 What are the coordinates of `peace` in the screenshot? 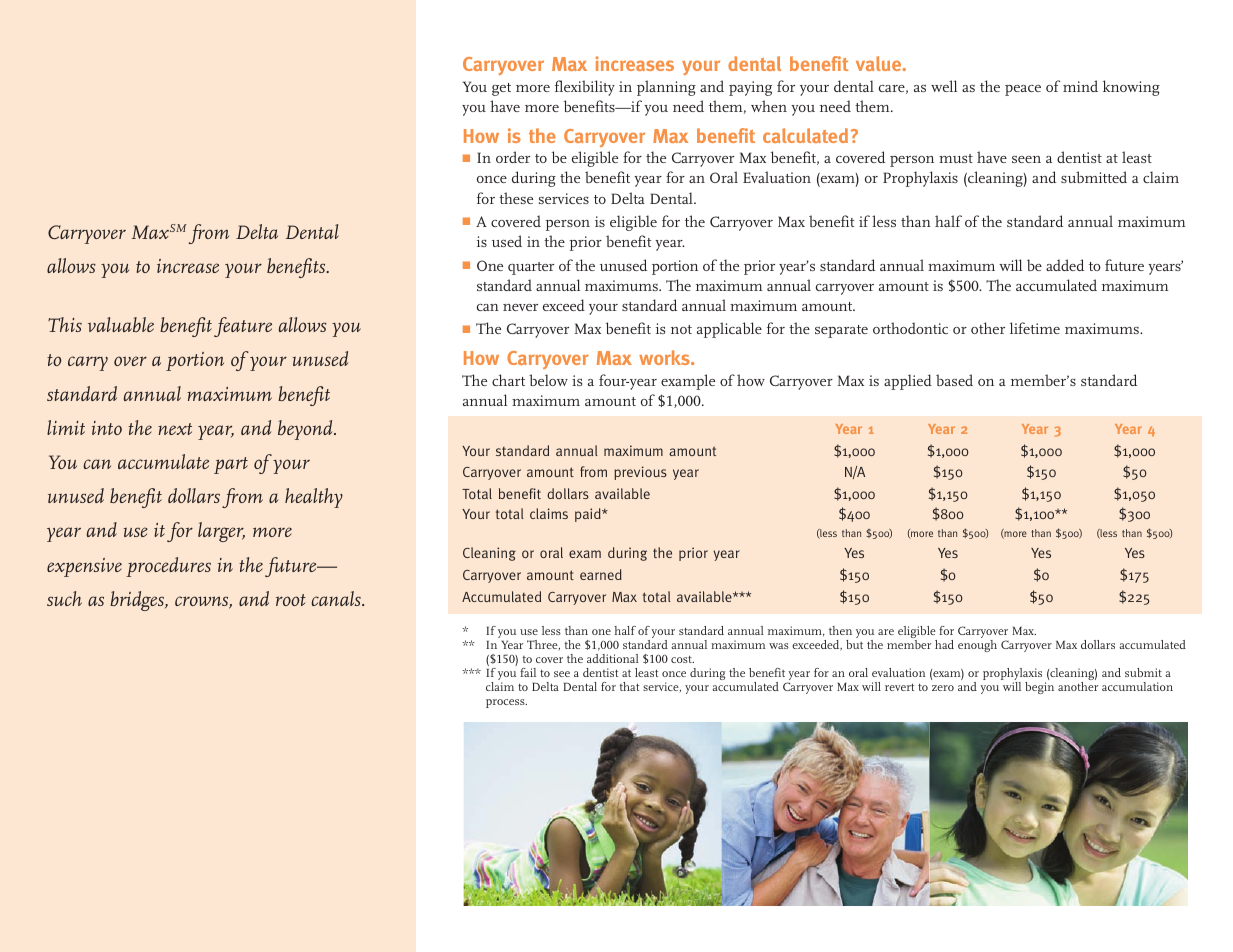 It's located at (1023, 90).
